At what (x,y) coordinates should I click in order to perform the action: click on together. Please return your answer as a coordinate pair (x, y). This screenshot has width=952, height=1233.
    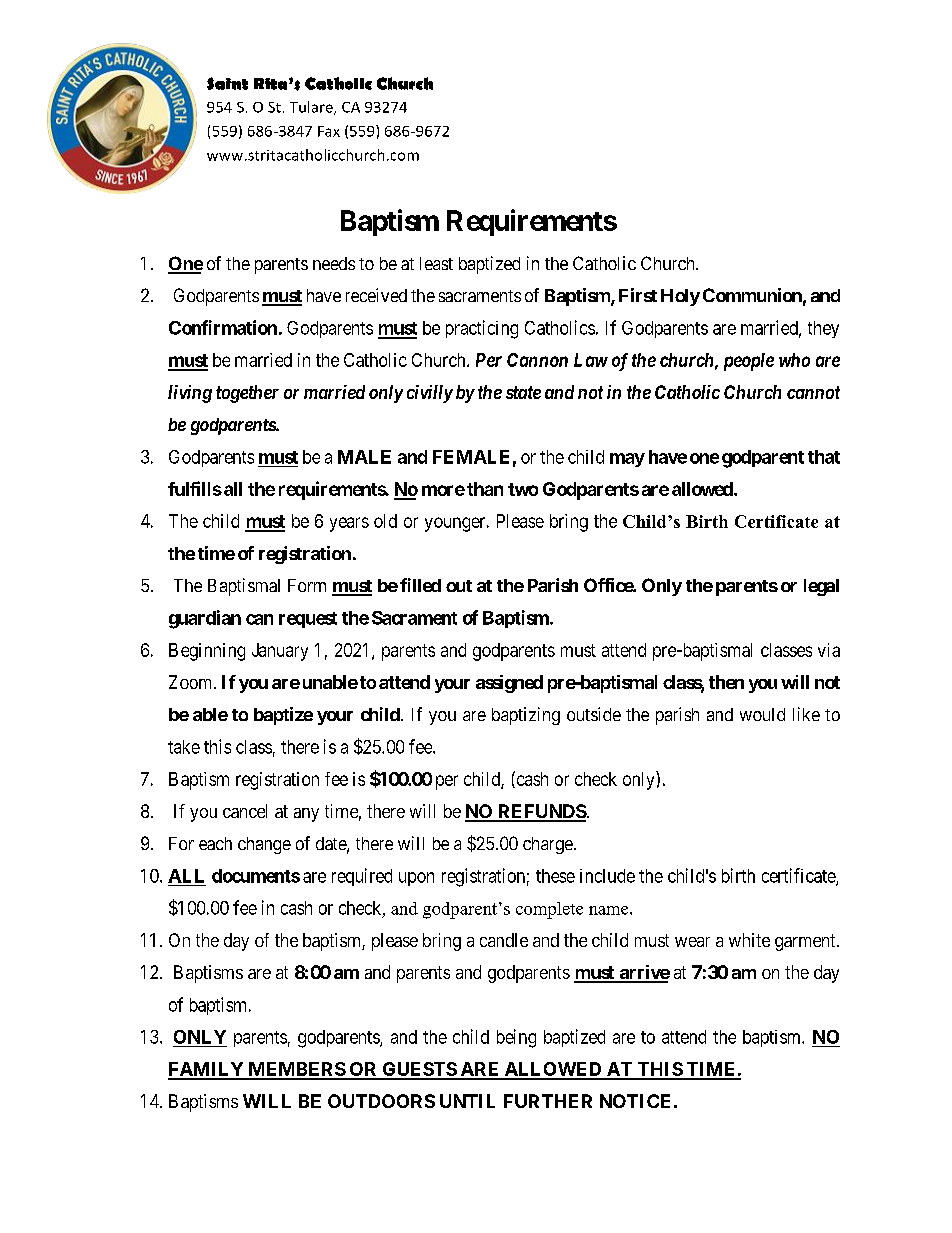
    Looking at the image, I should click on (247, 394).
